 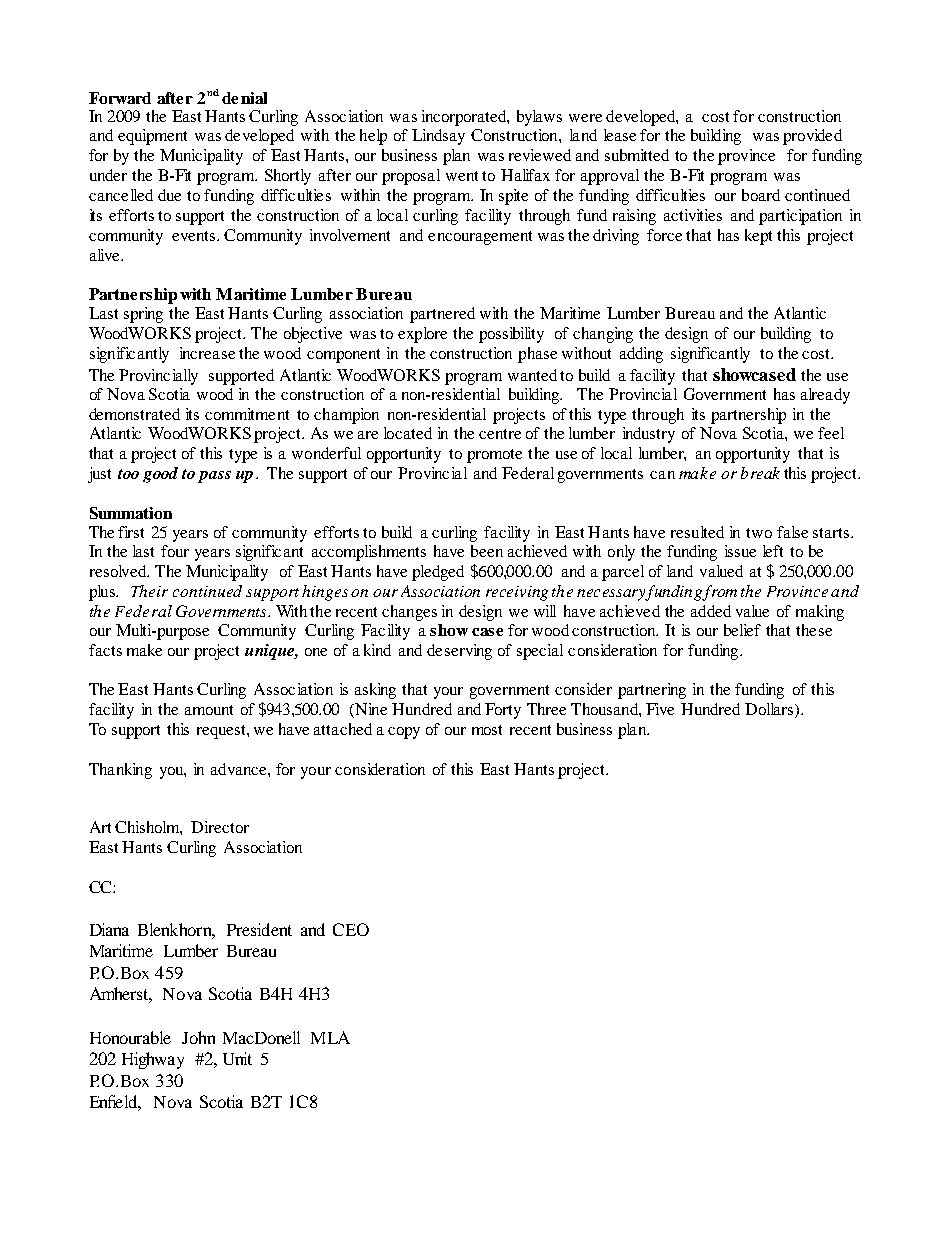 I want to click on equipment, so click(x=152, y=137).
